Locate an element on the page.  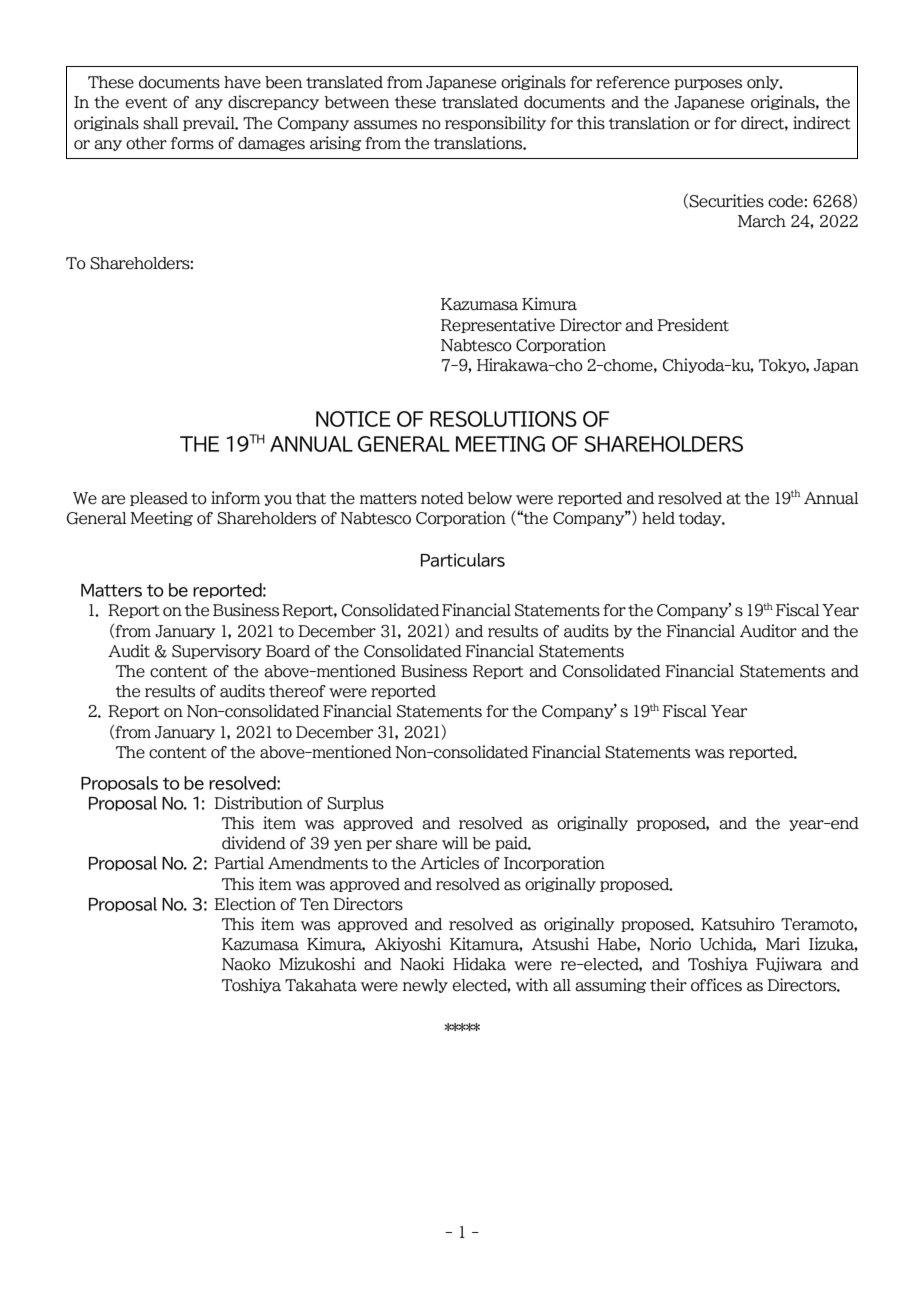
forms is located at coordinates (192, 143).
